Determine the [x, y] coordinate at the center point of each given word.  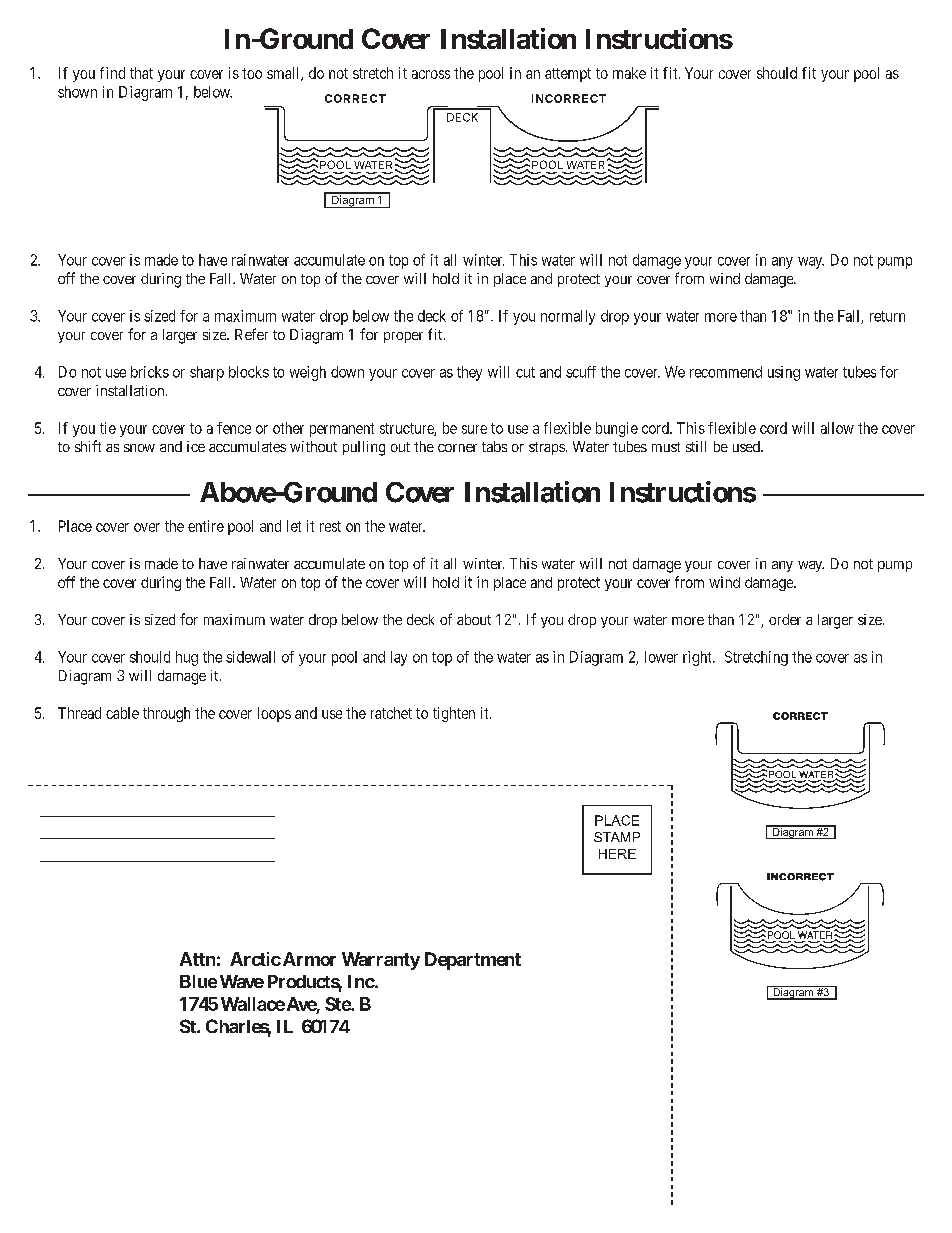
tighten [454, 714]
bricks [150, 372]
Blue [198, 981]
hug [187, 658]
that [141, 73]
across [431, 74]
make [629, 73]
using [784, 373]
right [698, 658]
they [469, 373]
